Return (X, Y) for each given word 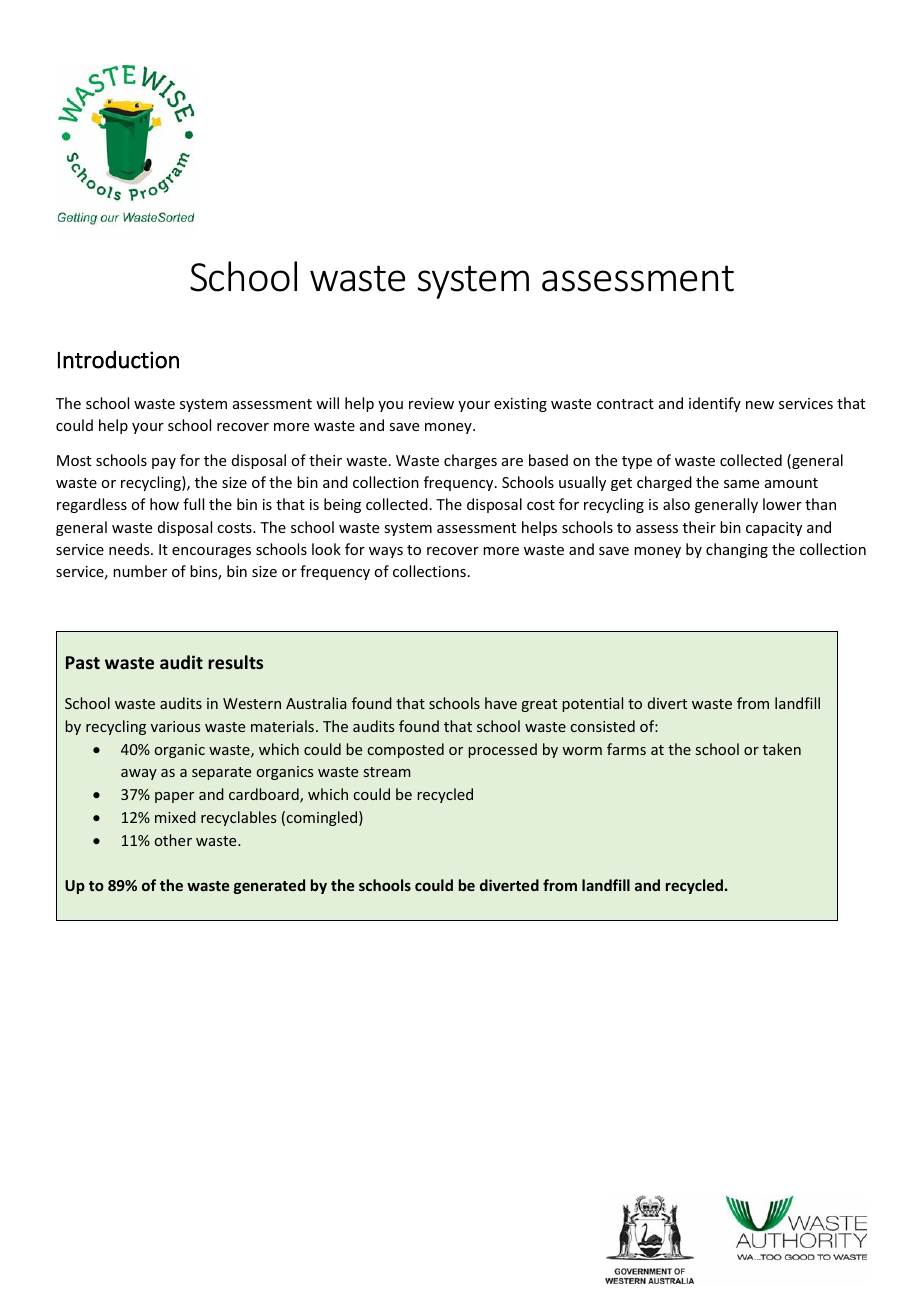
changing (737, 550)
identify (715, 404)
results (235, 662)
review (431, 403)
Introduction (118, 359)
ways (386, 552)
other (173, 840)
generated (269, 886)
